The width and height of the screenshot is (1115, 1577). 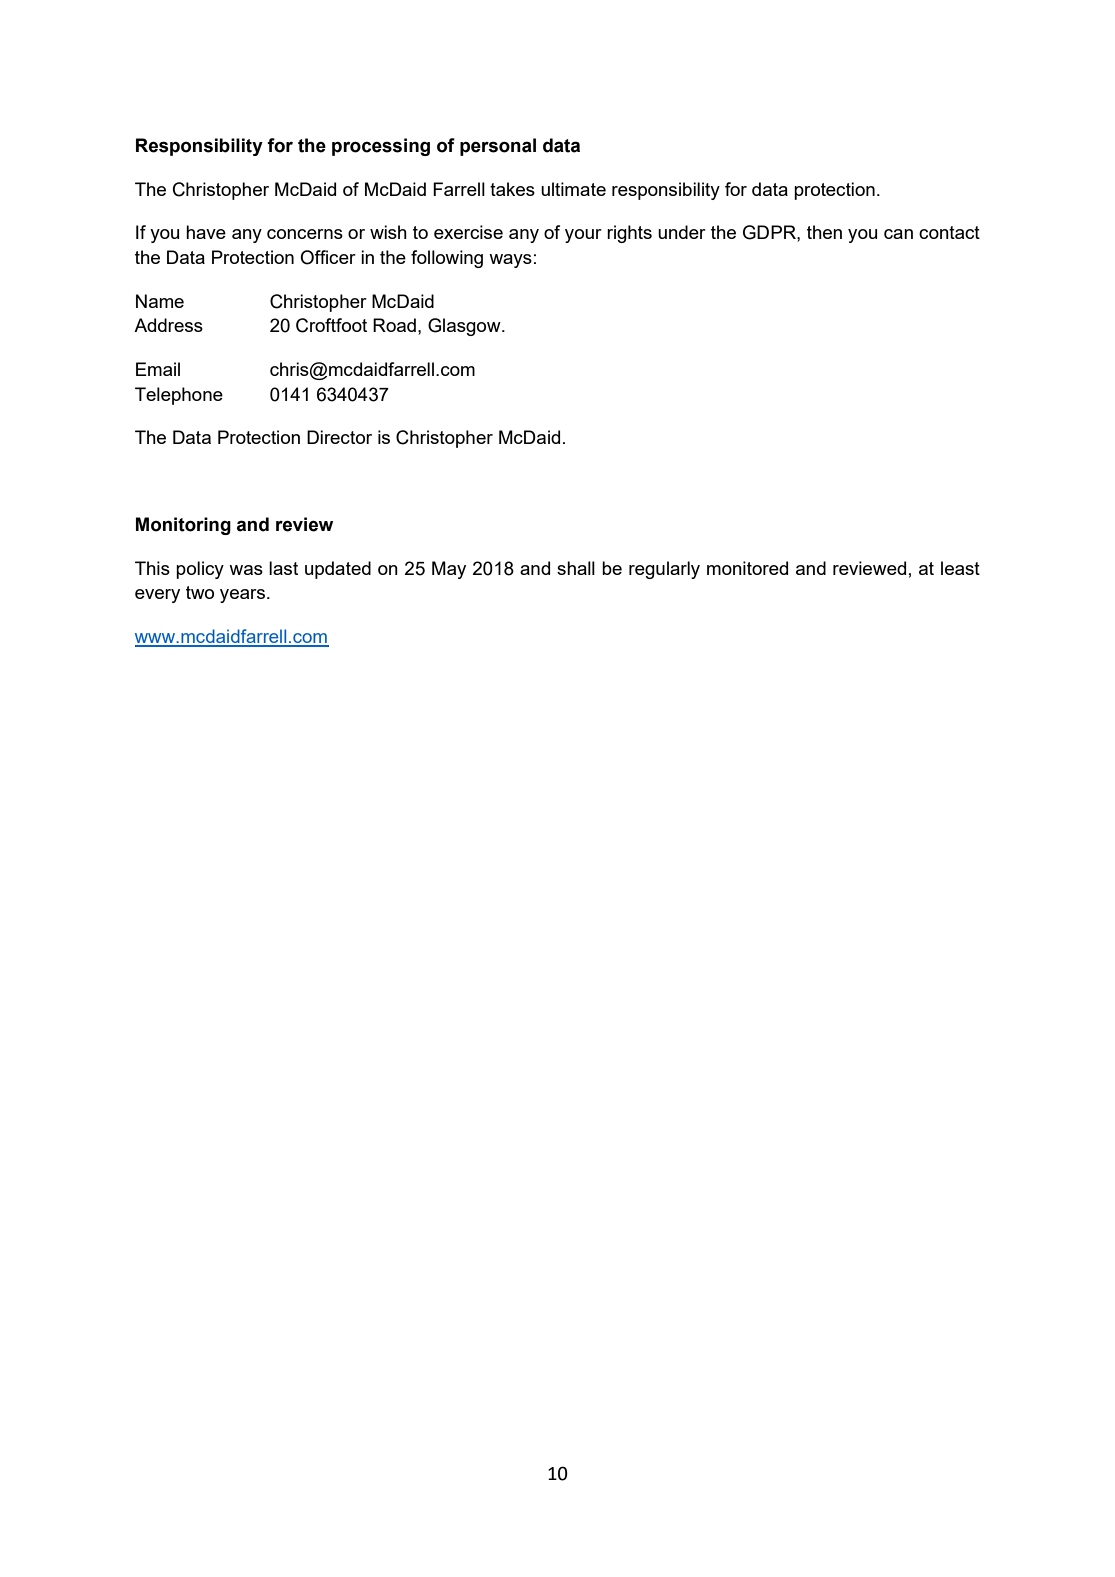 What do you see at coordinates (339, 437) in the screenshot?
I see `Director` at bounding box center [339, 437].
